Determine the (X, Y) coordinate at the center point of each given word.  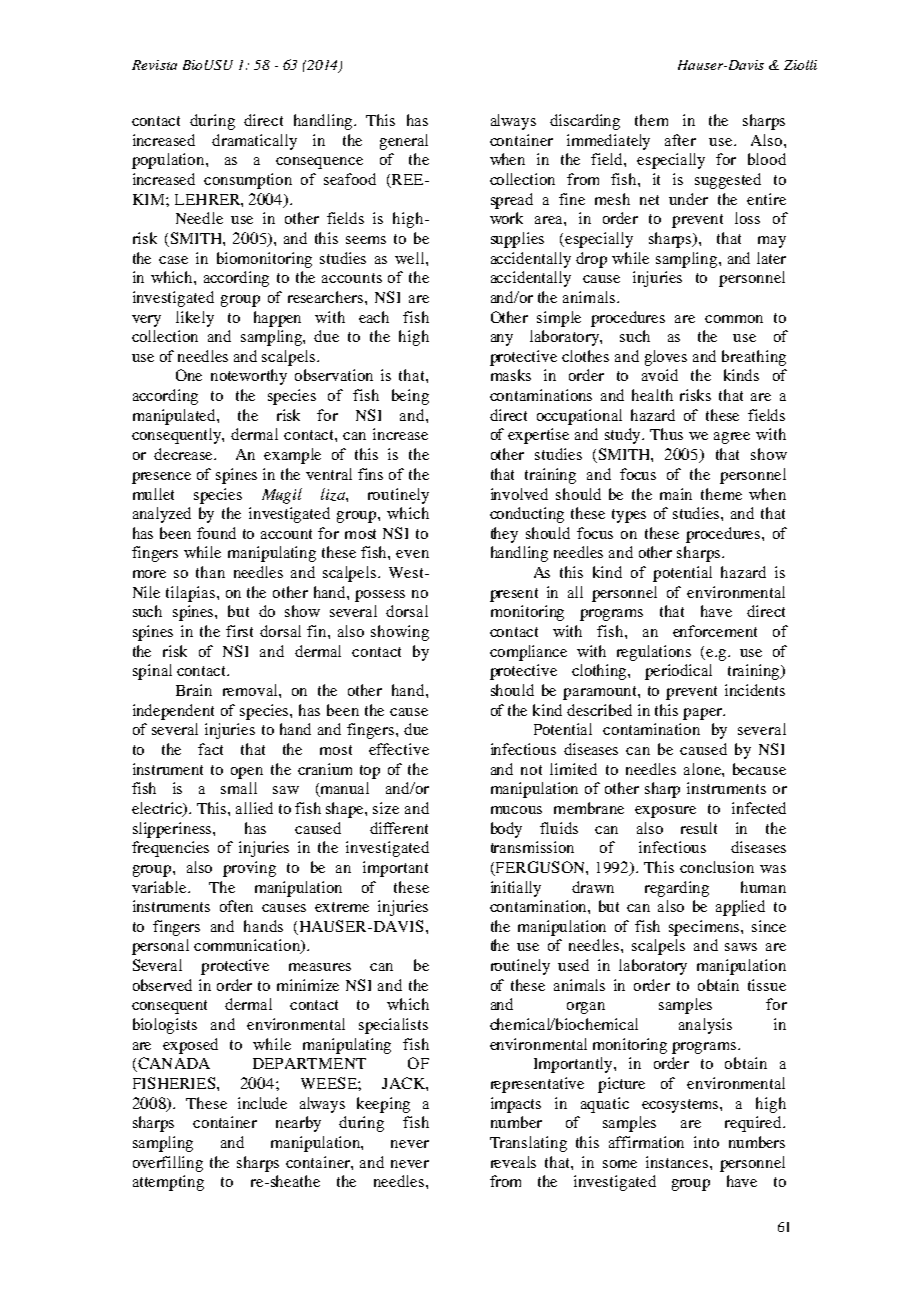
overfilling (168, 1164)
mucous (516, 810)
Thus (666, 434)
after (680, 140)
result (699, 828)
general (404, 142)
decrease (185, 454)
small (239, 788)
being (410, 397)
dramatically (254, 142)
